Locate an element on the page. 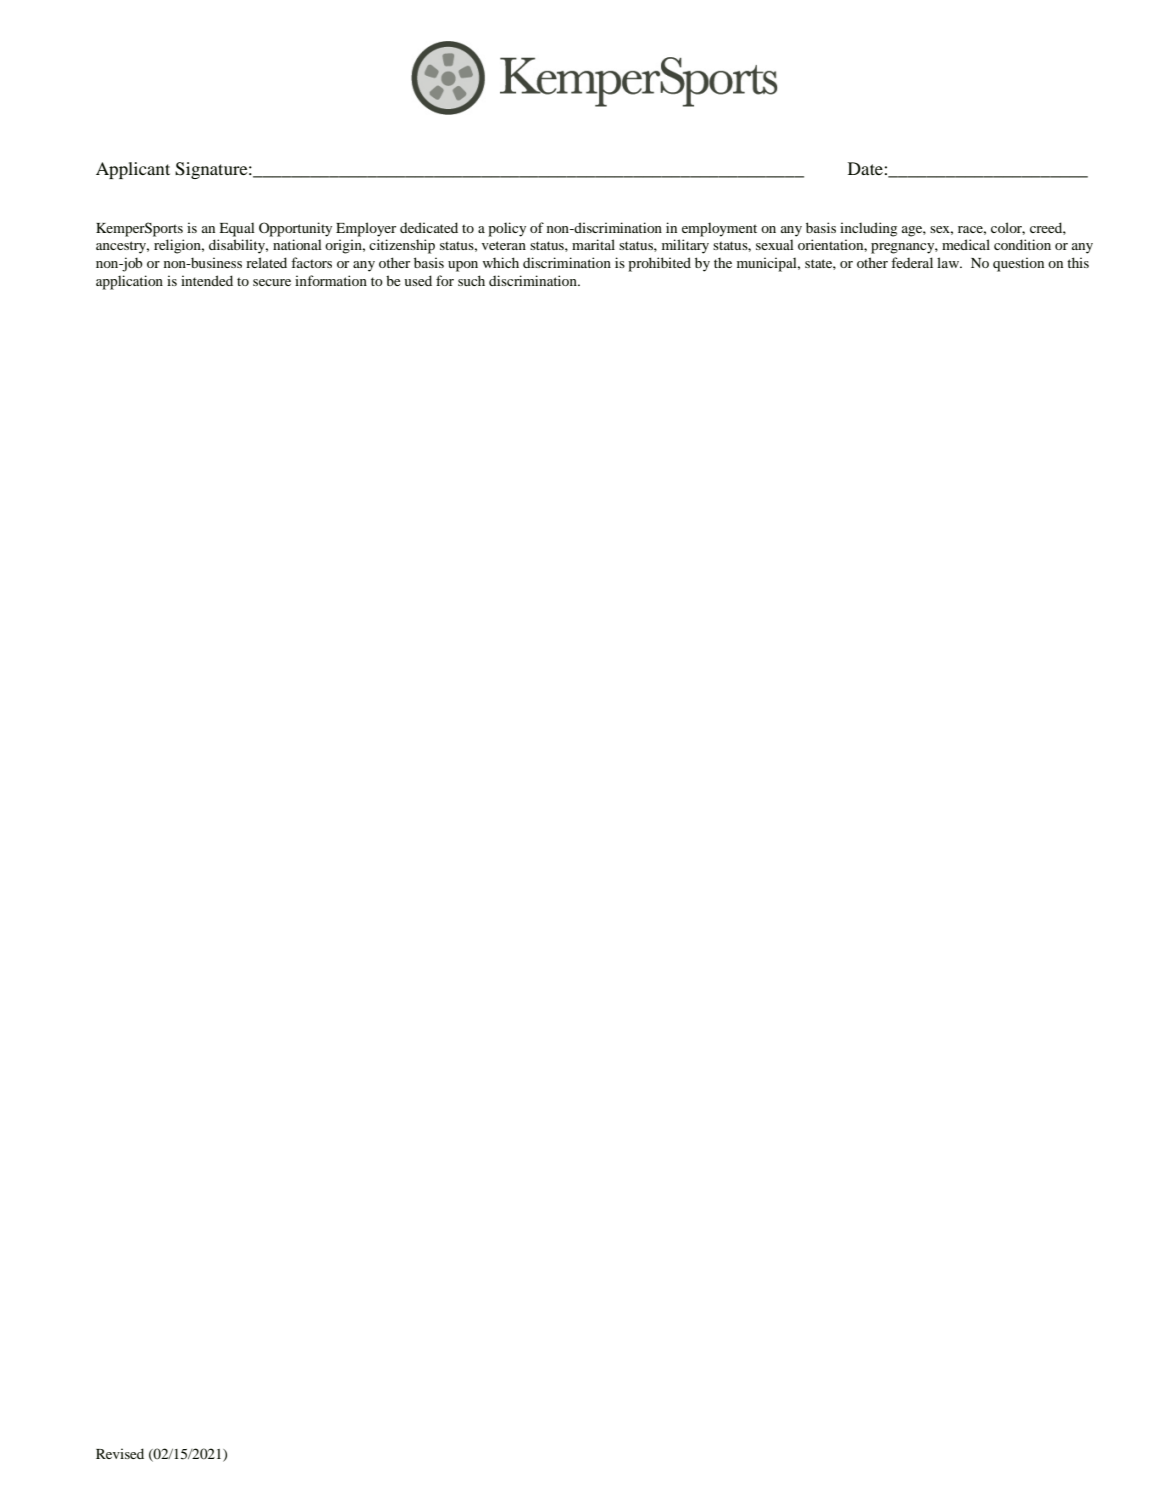 The width and height of the page is (1162, 1504). federal is located at coordinates (912, 262).
